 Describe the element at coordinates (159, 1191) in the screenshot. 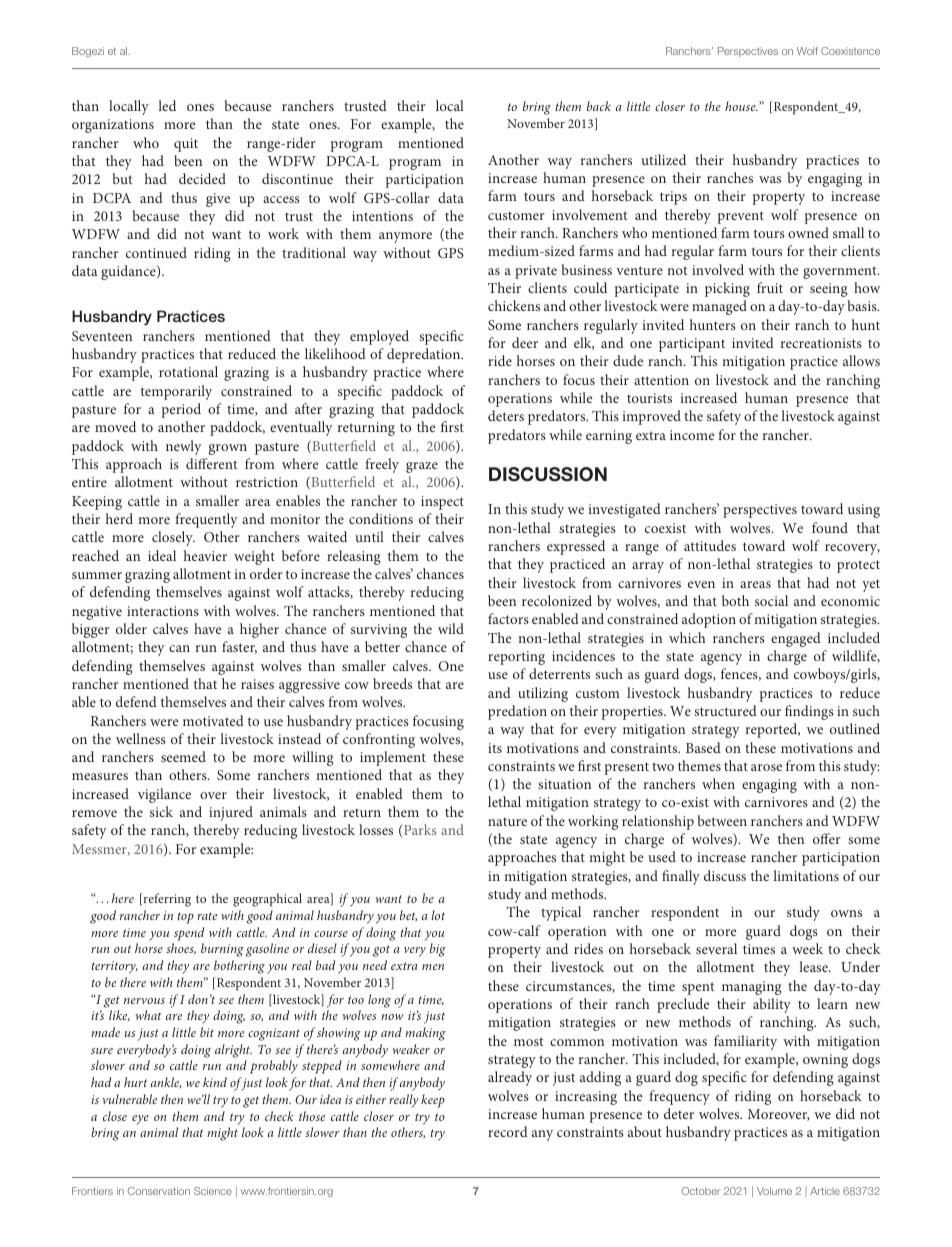

I see `Conservation` at that location.
